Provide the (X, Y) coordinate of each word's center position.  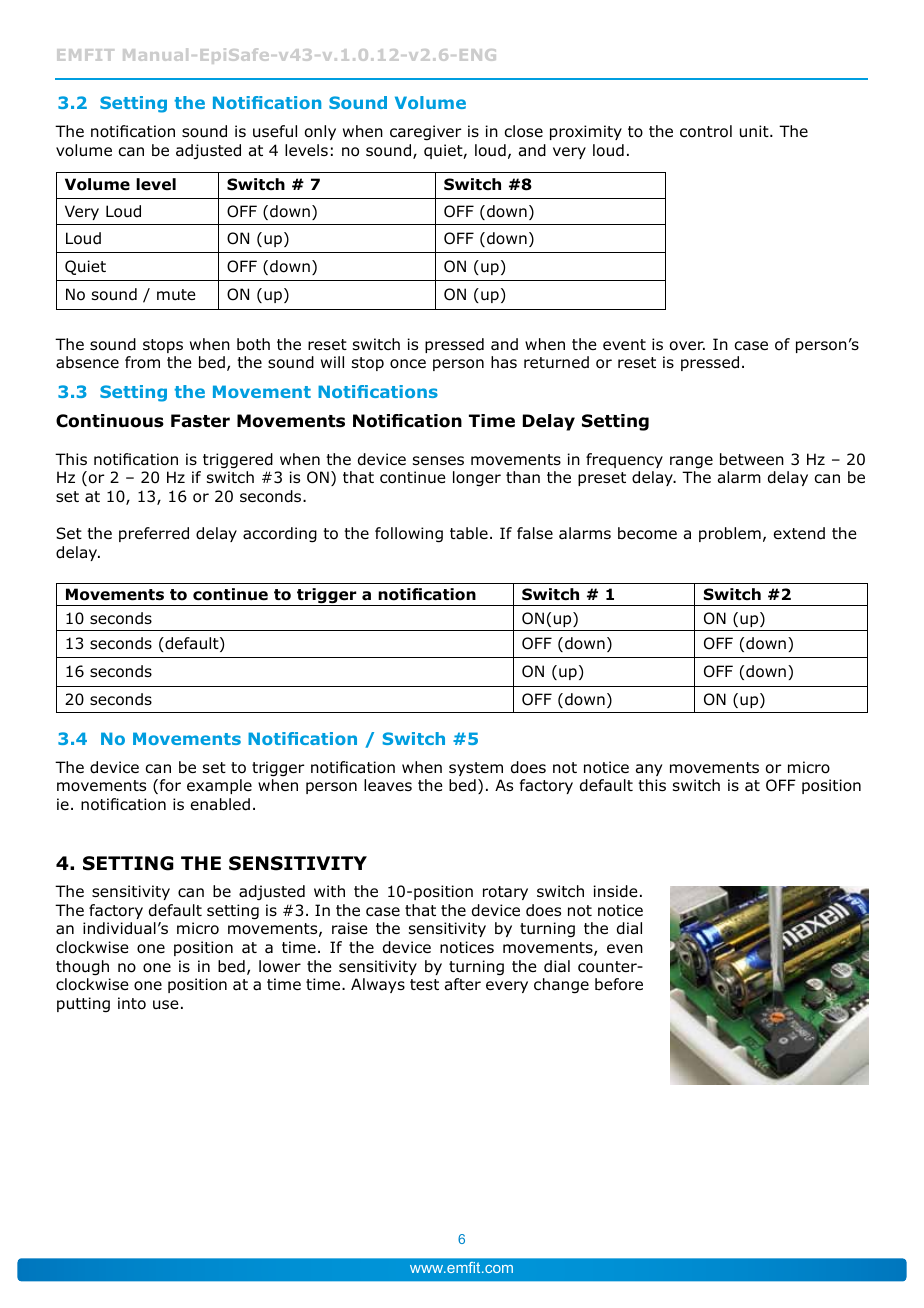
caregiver (425, 133)
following (409, 535)
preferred (154, 534)
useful (275, 131)
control (706, 131)
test (424, 984)
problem (730, 534)
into (132, 1003)
